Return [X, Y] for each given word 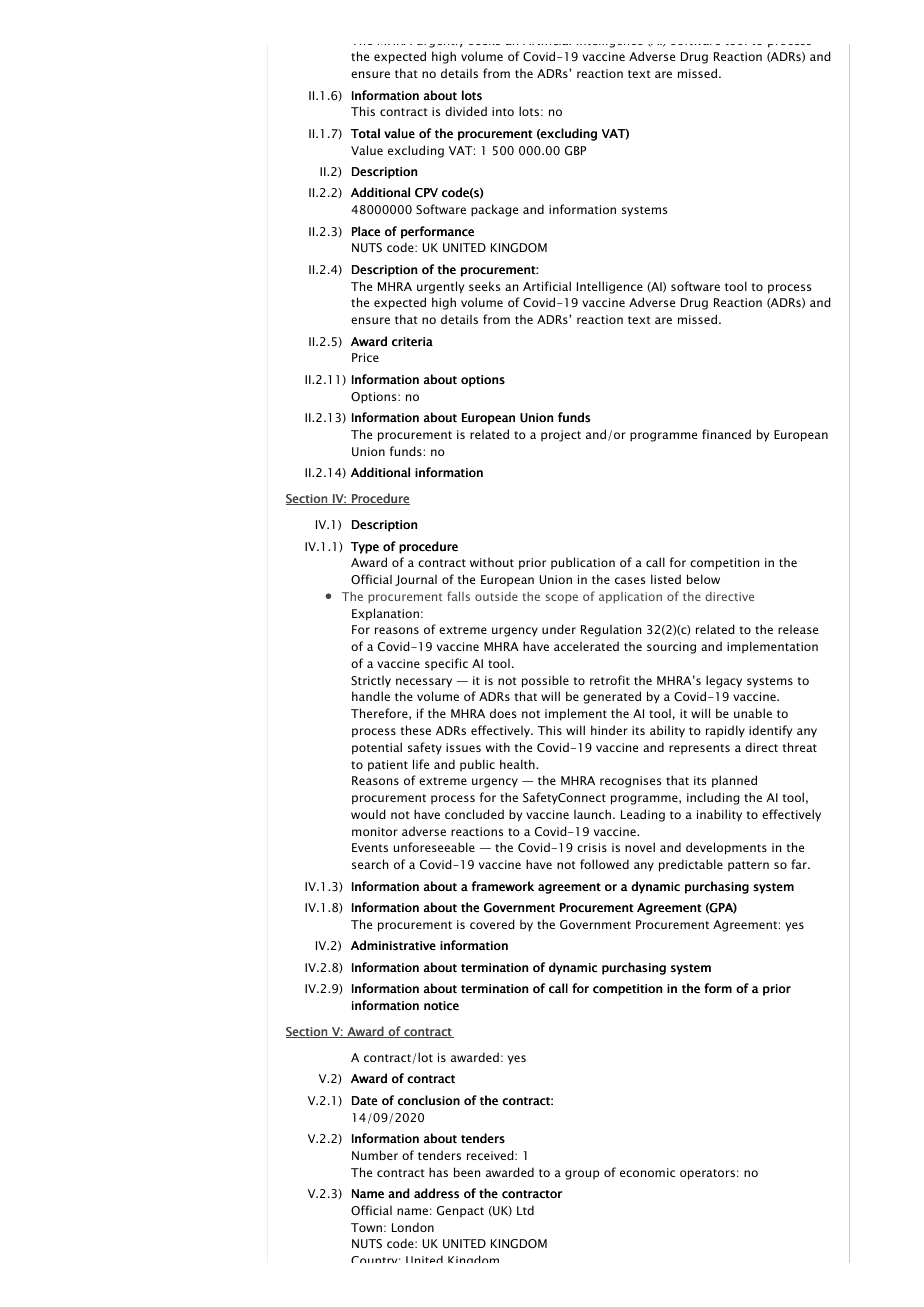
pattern [748, 866]
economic [647, 1172]
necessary [424, 683]
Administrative [393, 945]
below [703, 579]
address [436, 1193]
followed [604, 864]
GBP [575, 150]
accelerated [586, 646]
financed [726, 434]
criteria [412, 342]
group [582, 1175]
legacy [724, 681]
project [561, 436]
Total [365, 133]
